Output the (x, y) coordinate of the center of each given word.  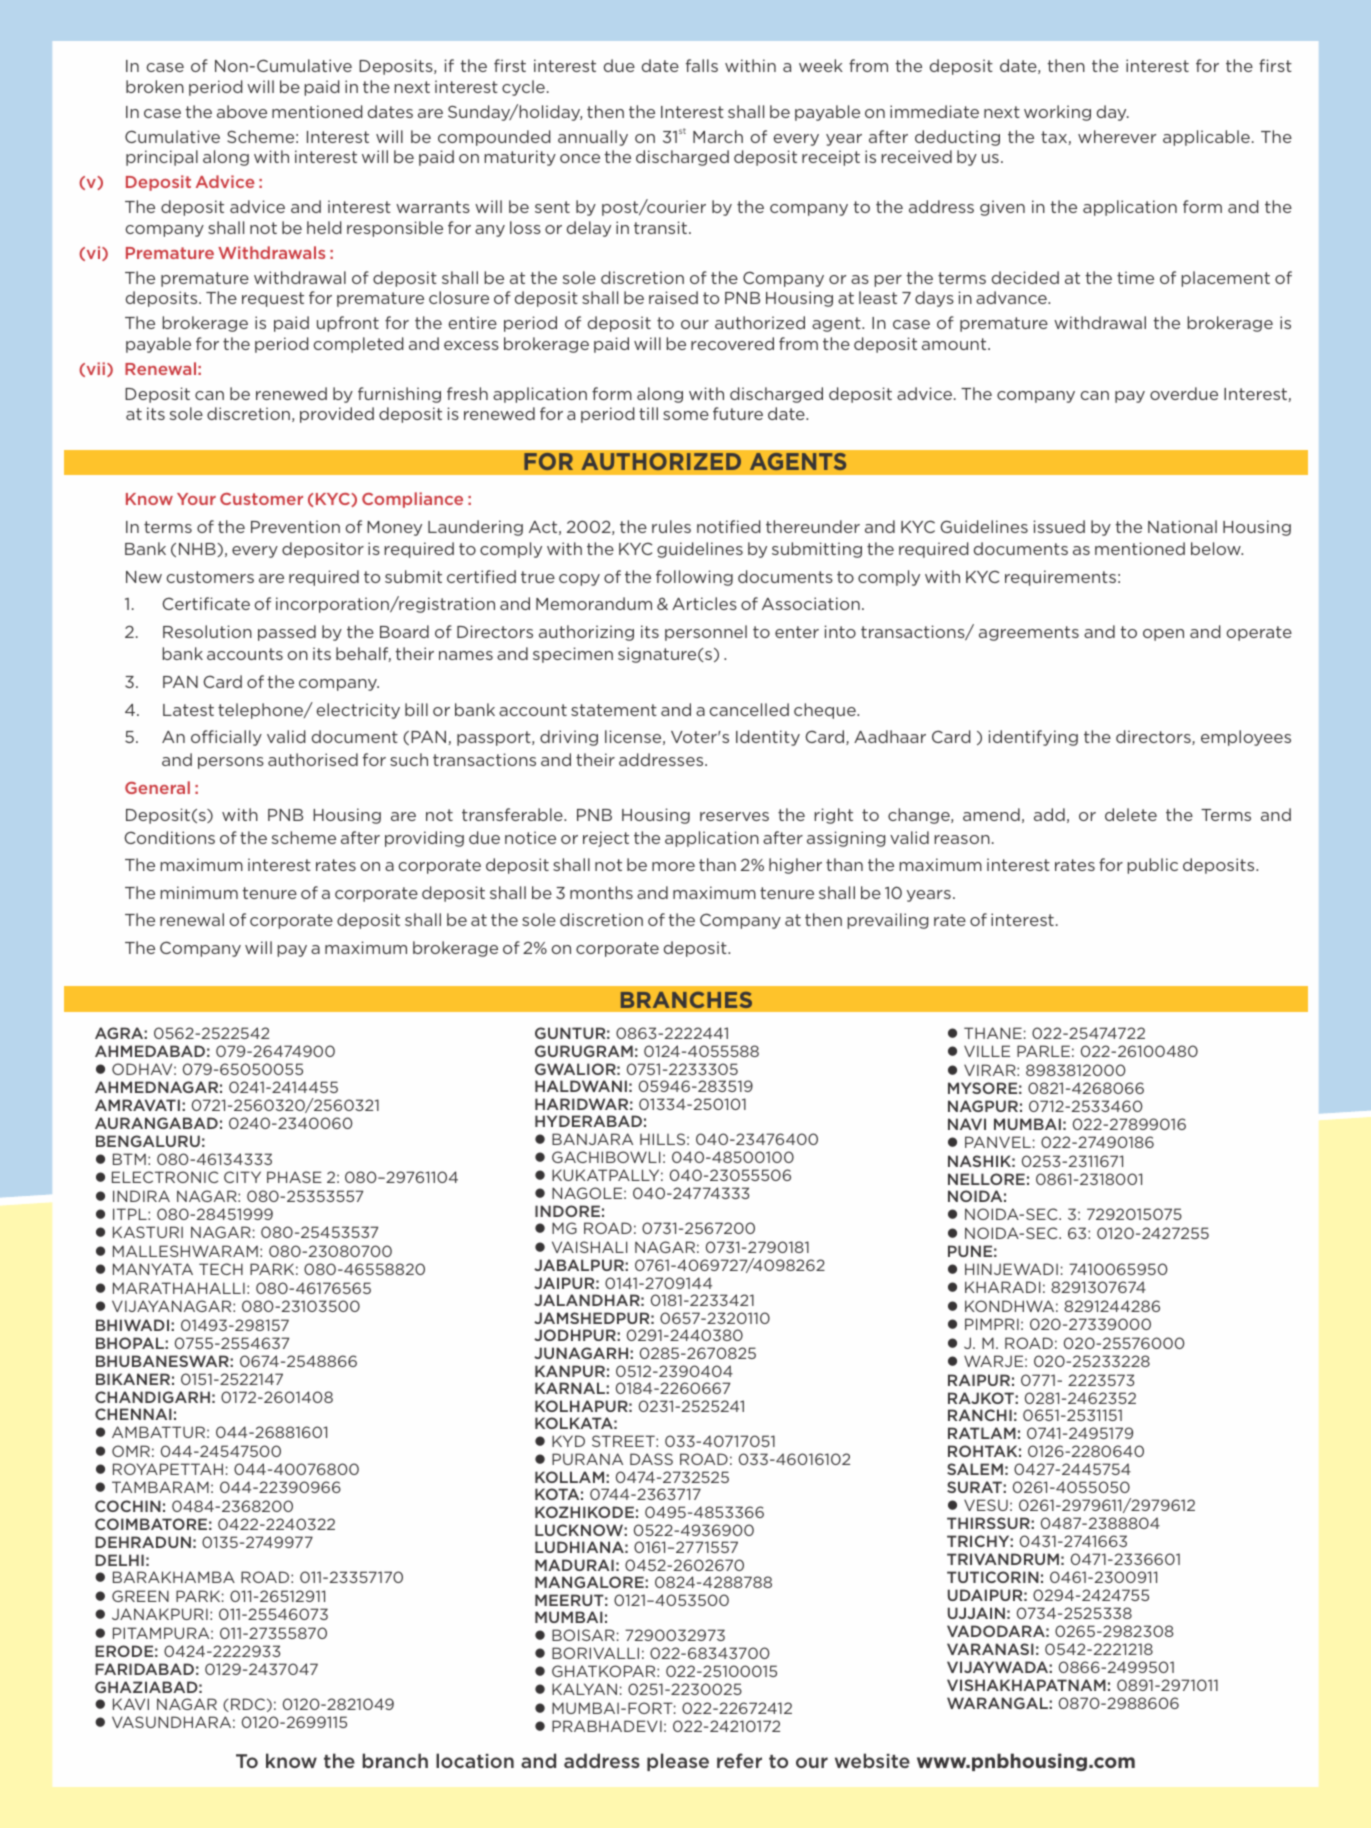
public (1152, 866)
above (242, 111)
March (718, 136)
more (673, 866)
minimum (199, 892)
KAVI (131, 1704)
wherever (1117, 136)
